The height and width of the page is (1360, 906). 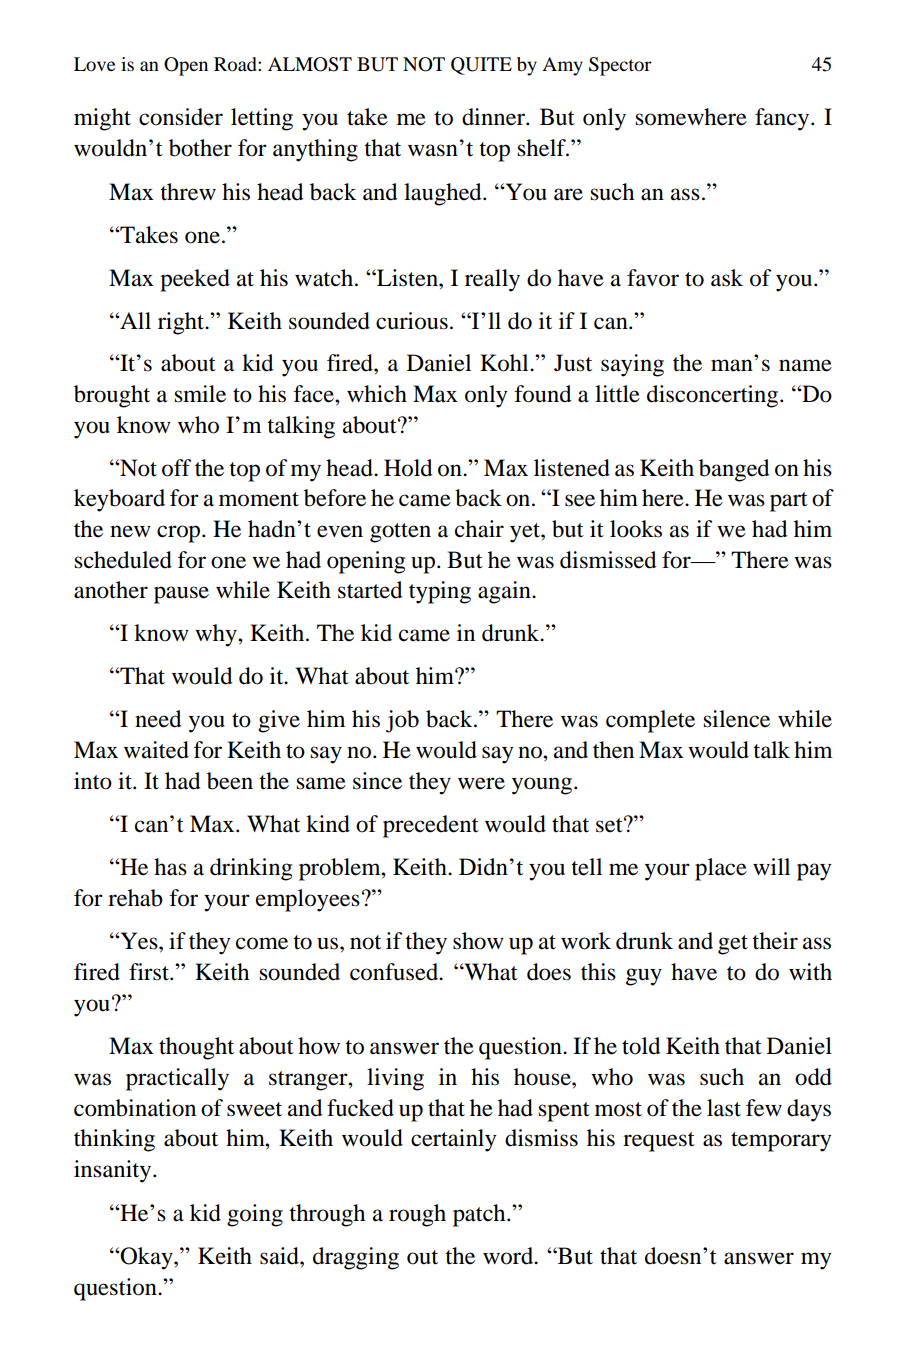 I want to click on fancy, so click(x=783, y=119).
